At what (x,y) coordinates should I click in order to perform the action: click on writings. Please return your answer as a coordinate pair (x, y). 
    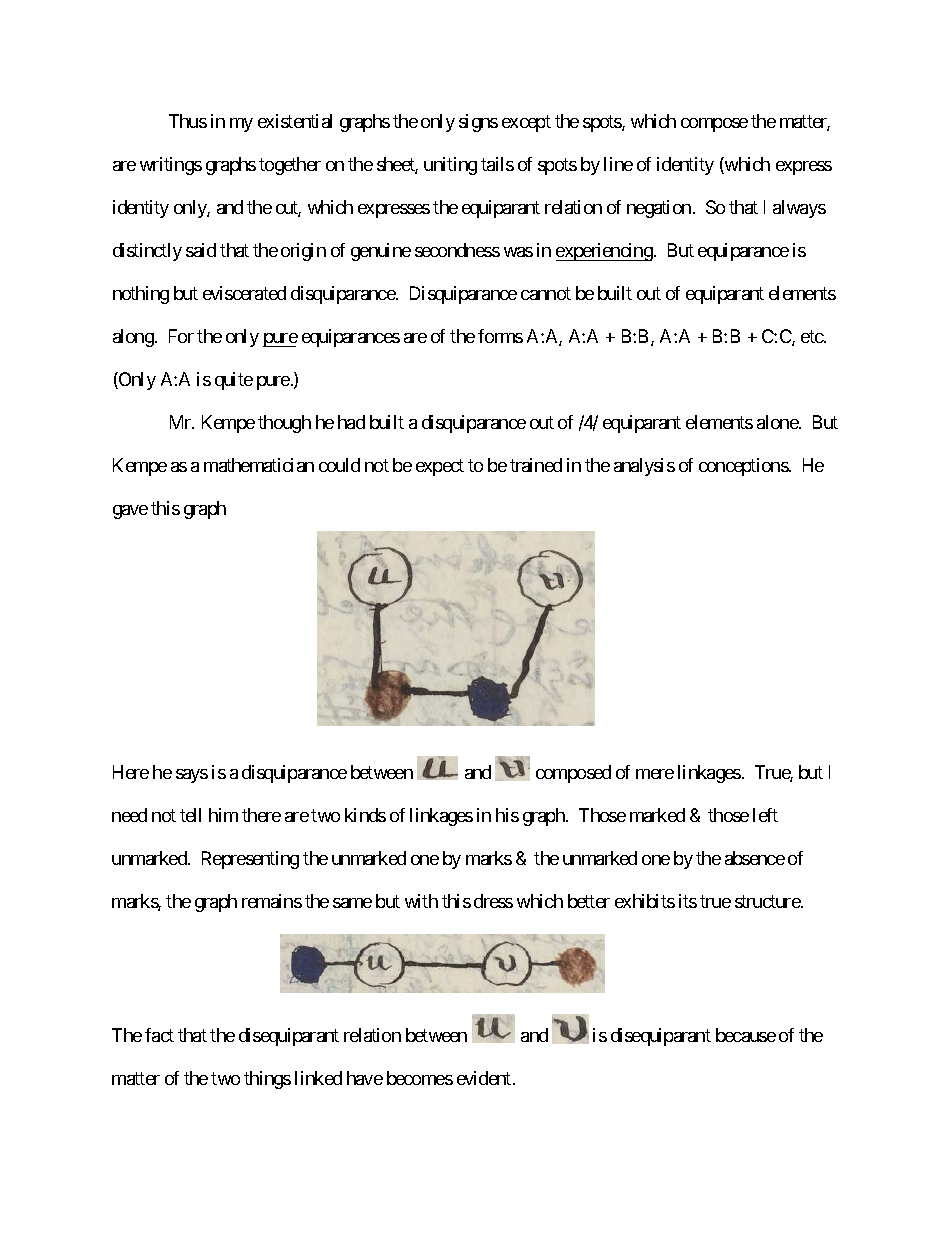
    Looking at the image, I should click on (171, 166).
